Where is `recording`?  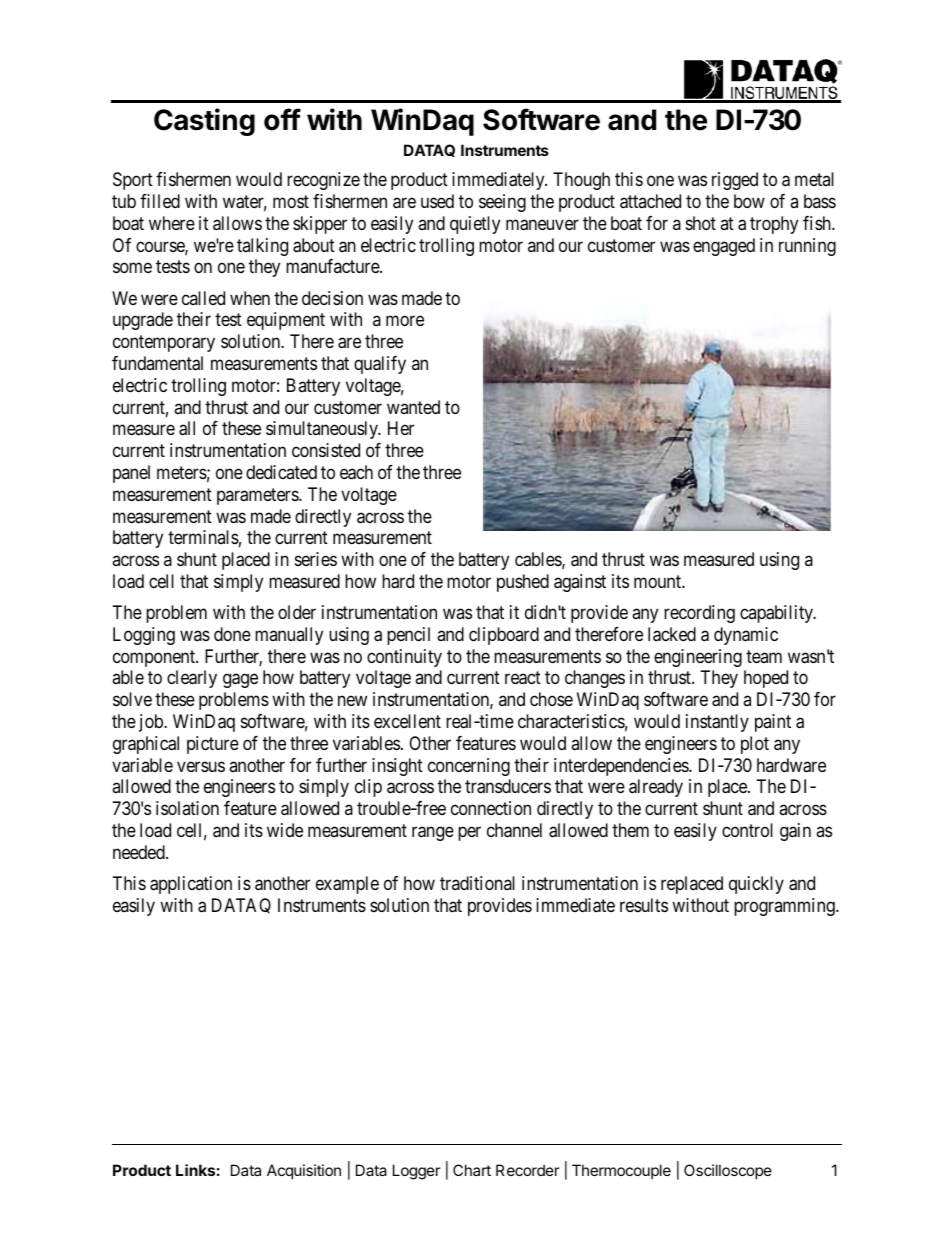
recording is located at coordinates (699, 614).
